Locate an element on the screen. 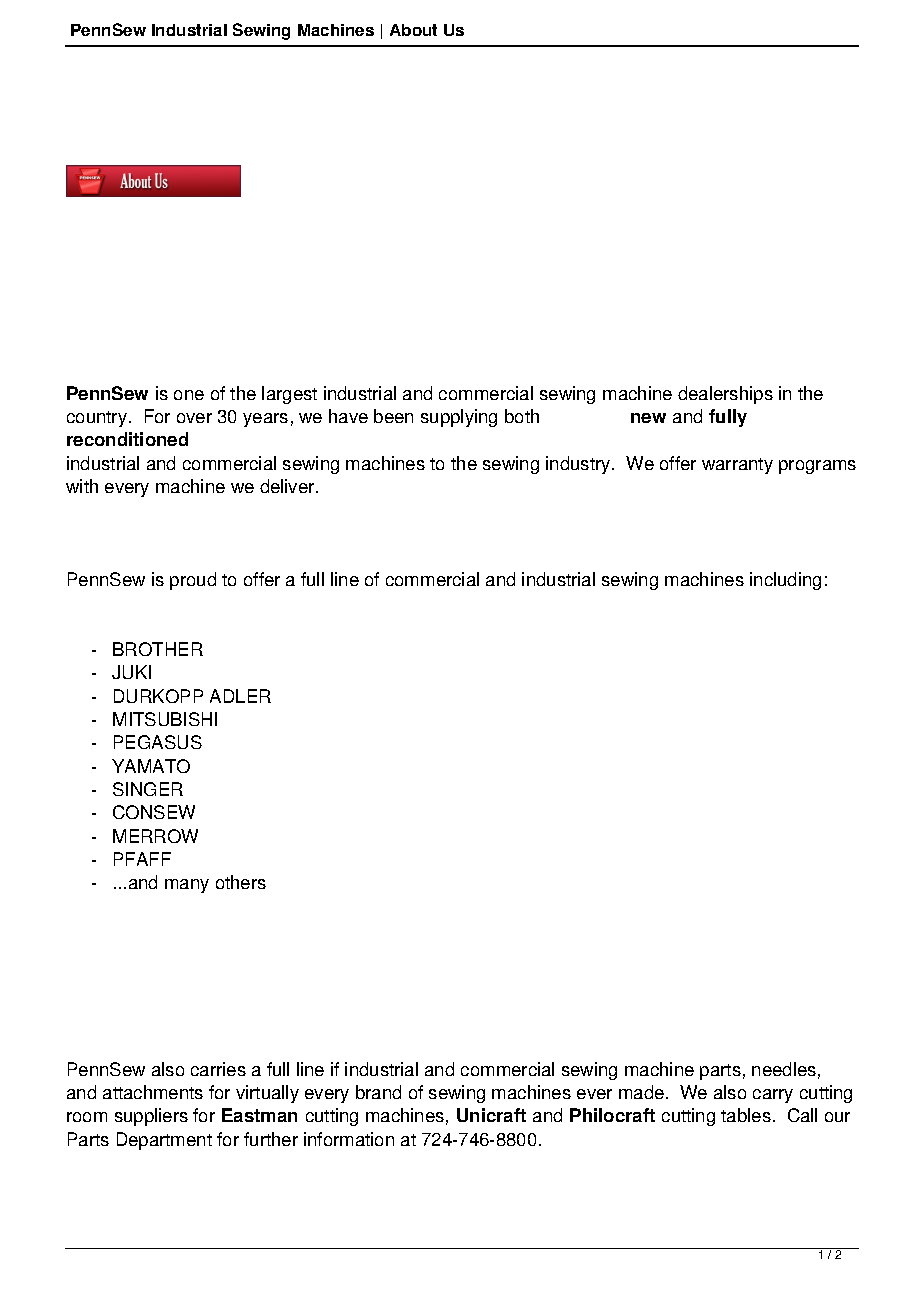 The height and width of the screenshot is (1308, 924). suppliers is located at coordinates (151, 1117).
